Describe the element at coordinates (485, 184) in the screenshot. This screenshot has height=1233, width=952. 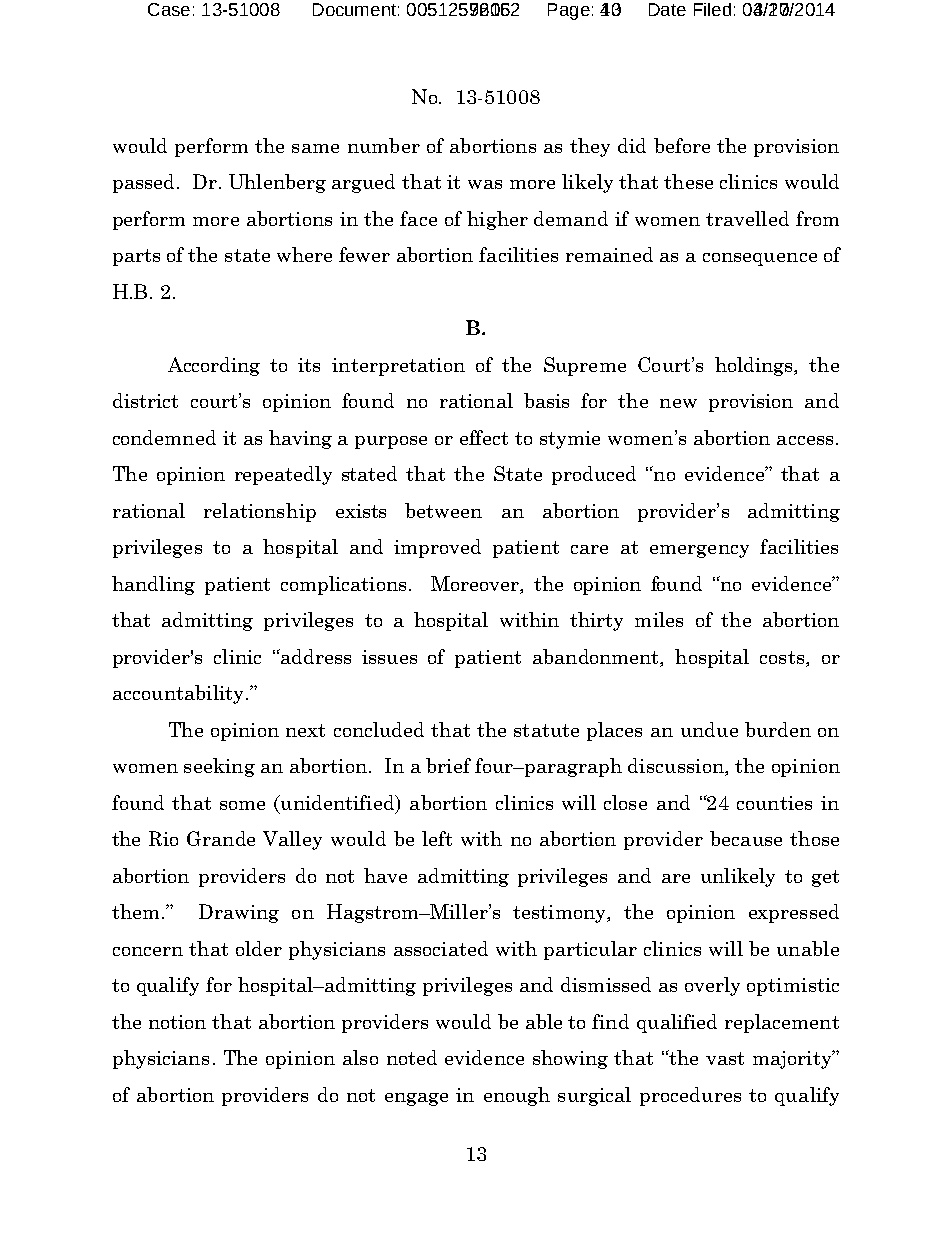
I see `was` at that location.
